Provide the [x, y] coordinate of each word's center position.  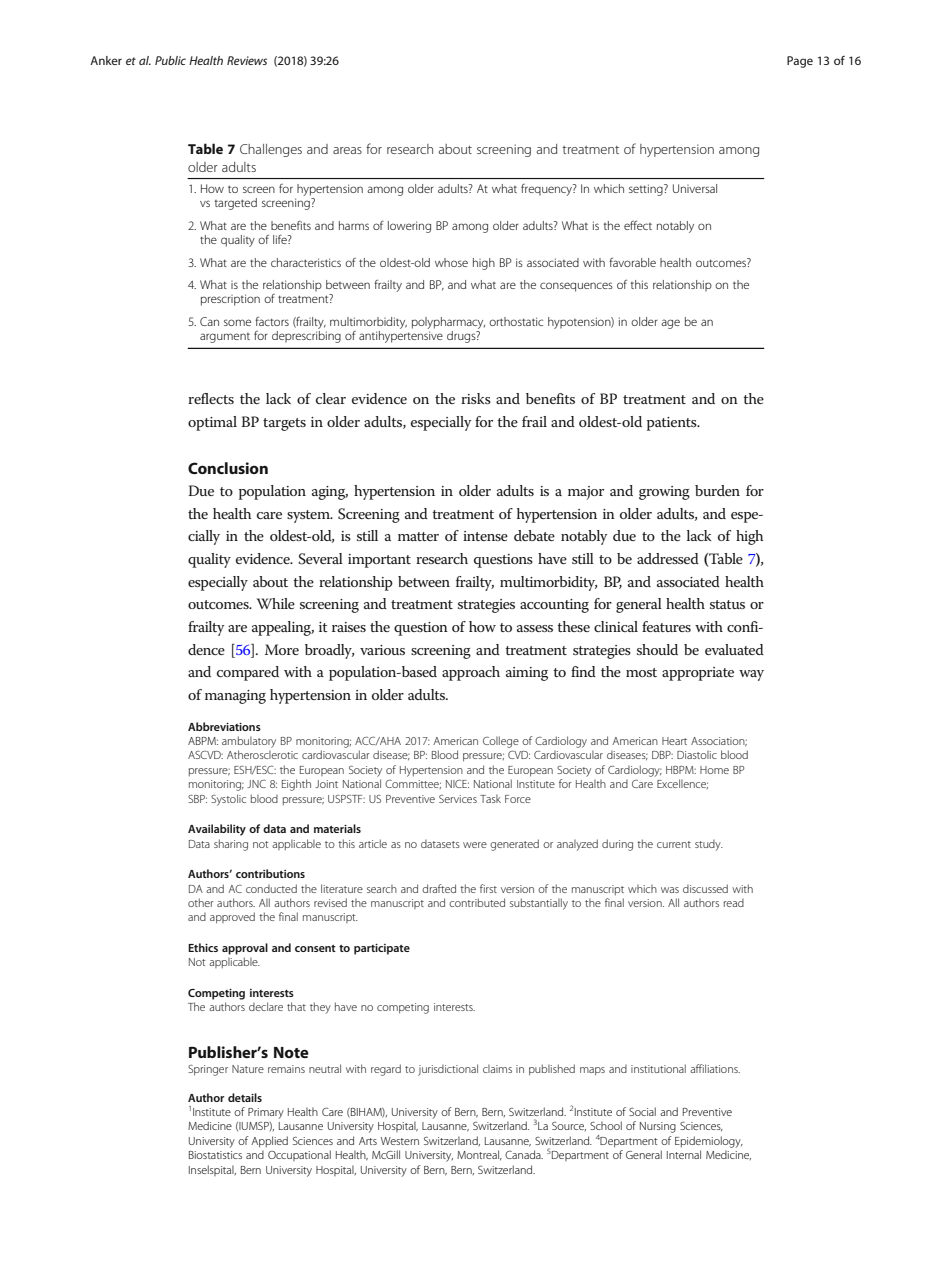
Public [170, 60]
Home [714, 770]
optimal [212, 423]
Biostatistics [215, 1155]
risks [476, 398]
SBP [197, 799]
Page [800, 62]
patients [673, 424]
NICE [457, 783]
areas [347, 150]
